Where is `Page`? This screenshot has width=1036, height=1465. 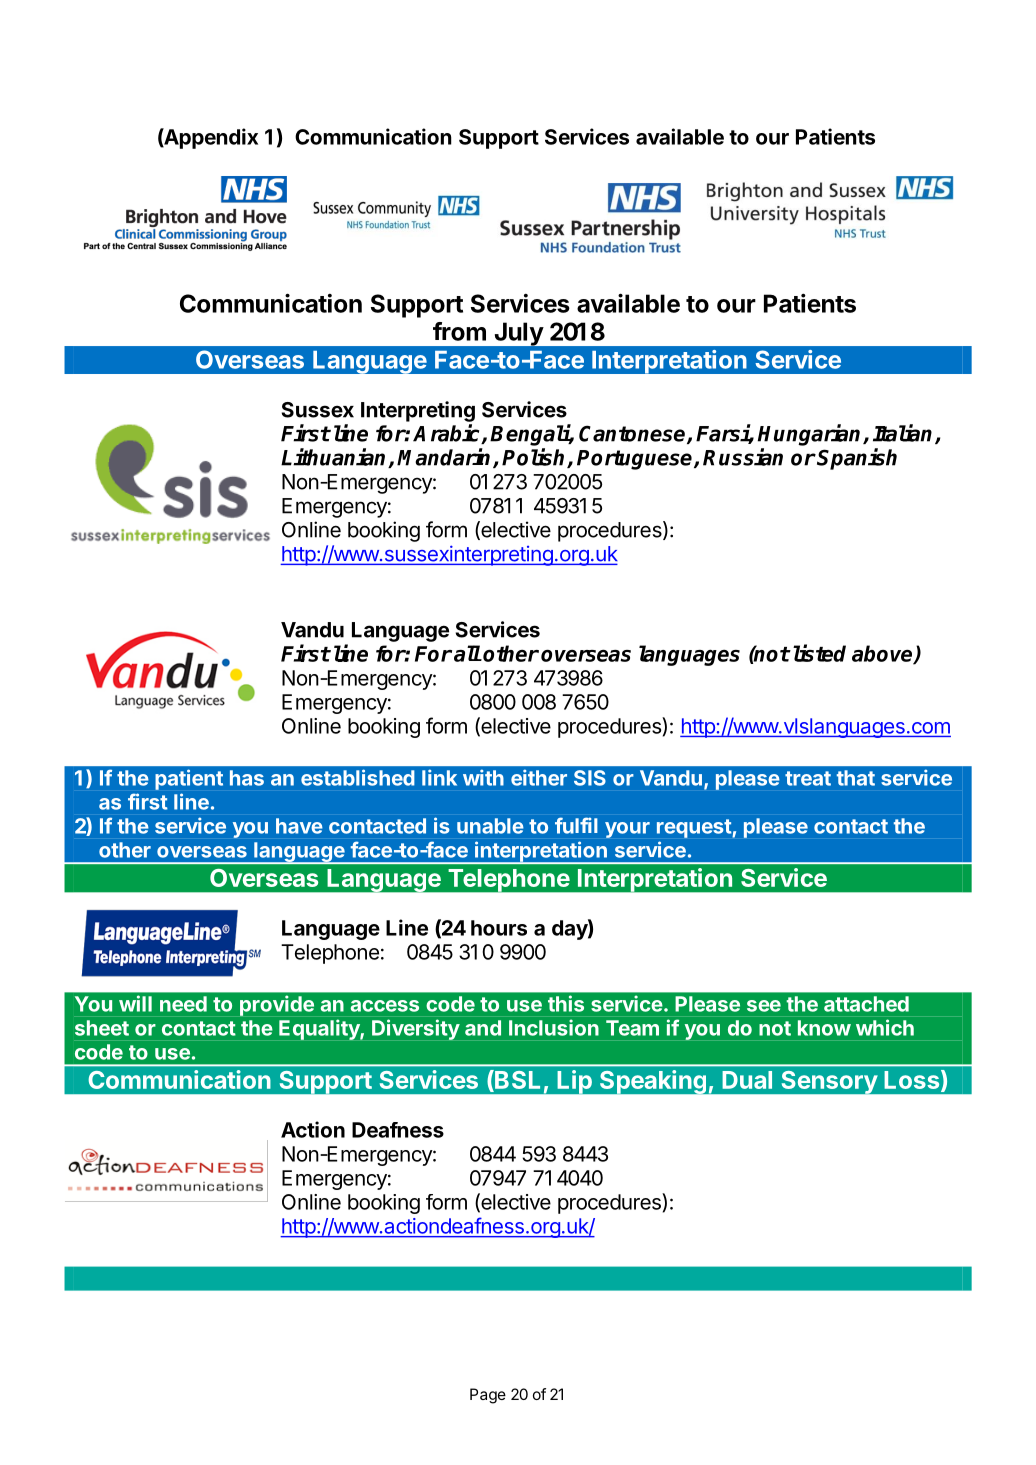 Page is located at coordinates (488, 1396).
